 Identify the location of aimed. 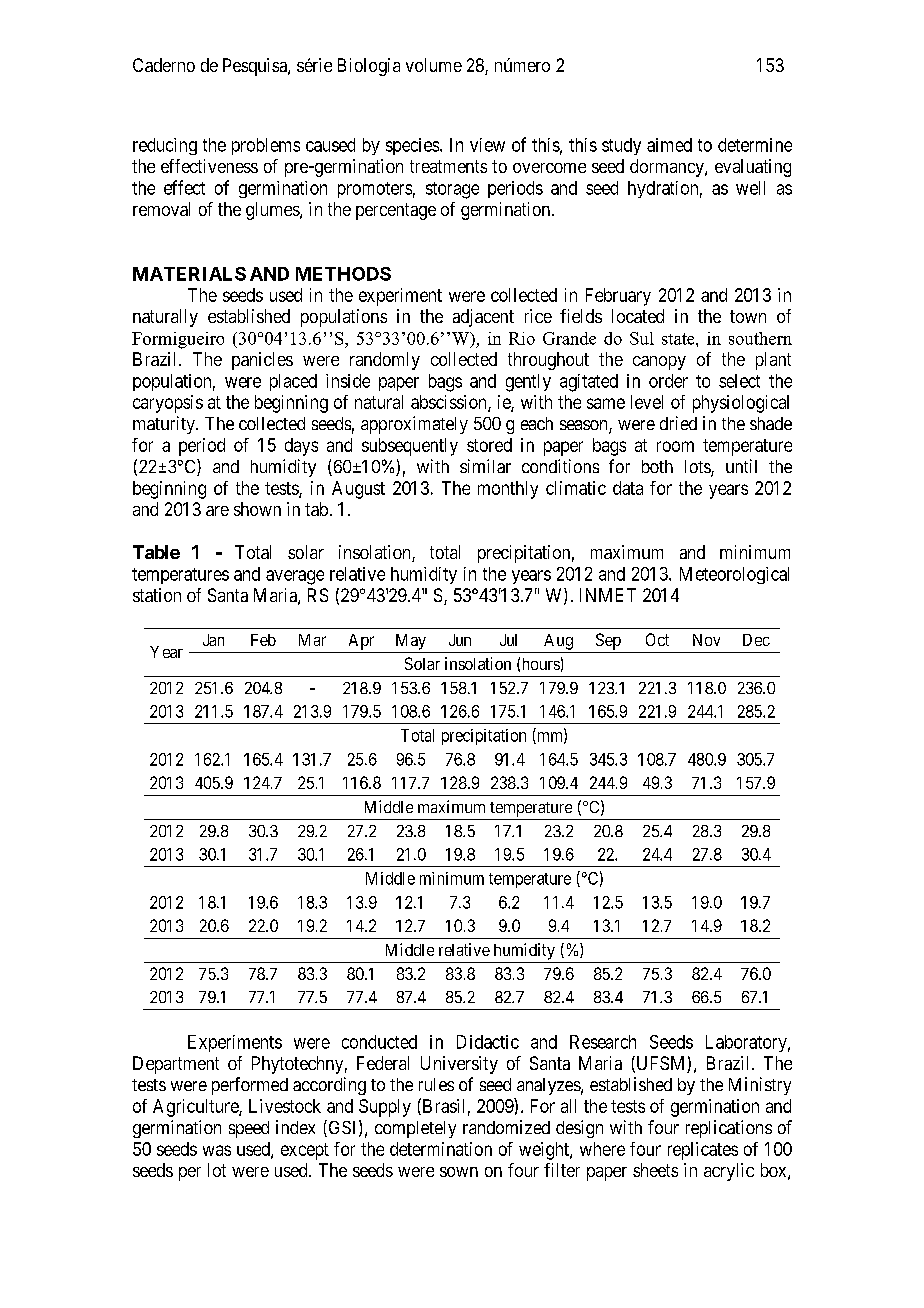
(669, 145).
